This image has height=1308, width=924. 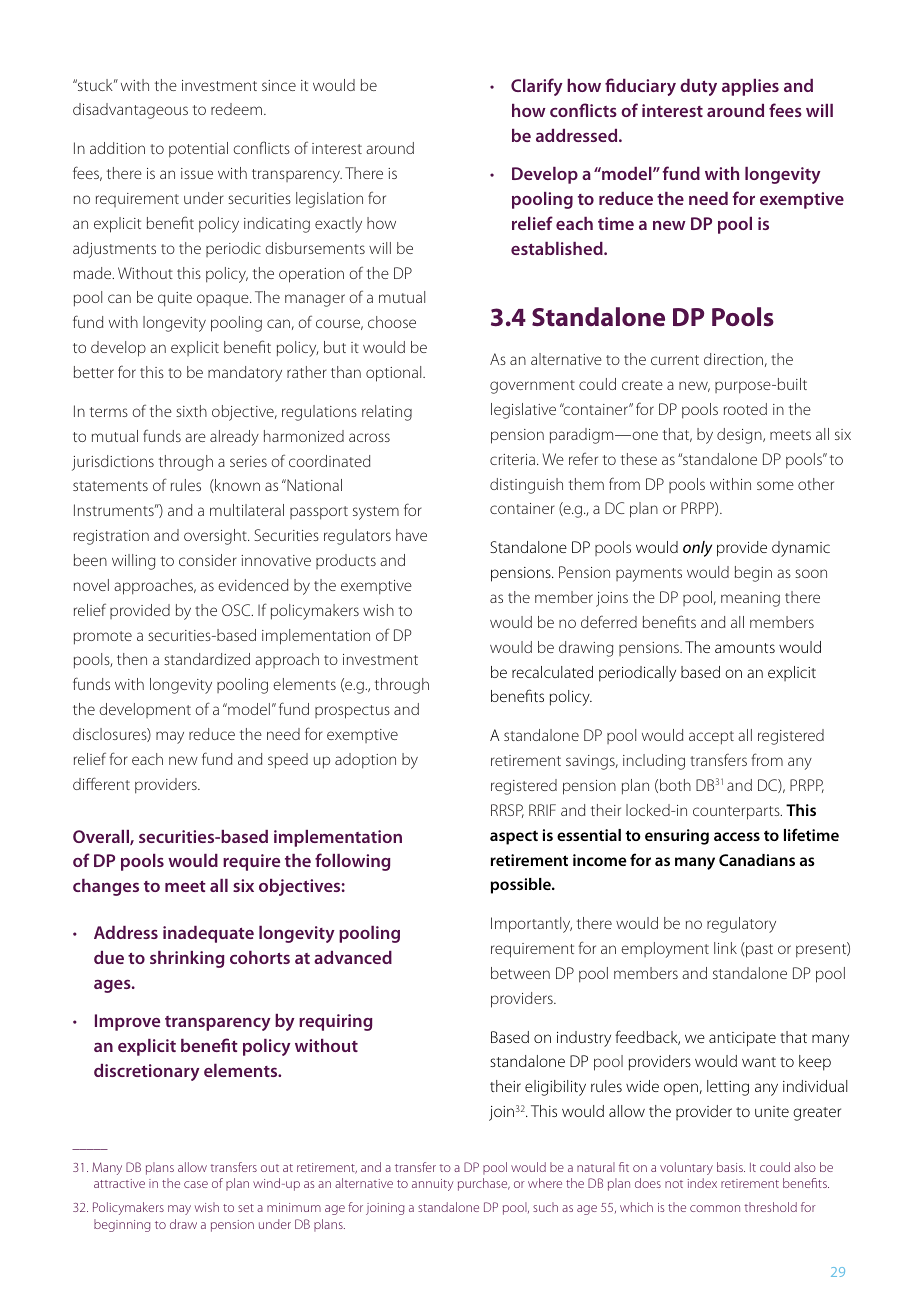 I want to click on design, so click(x=740, y=436).
